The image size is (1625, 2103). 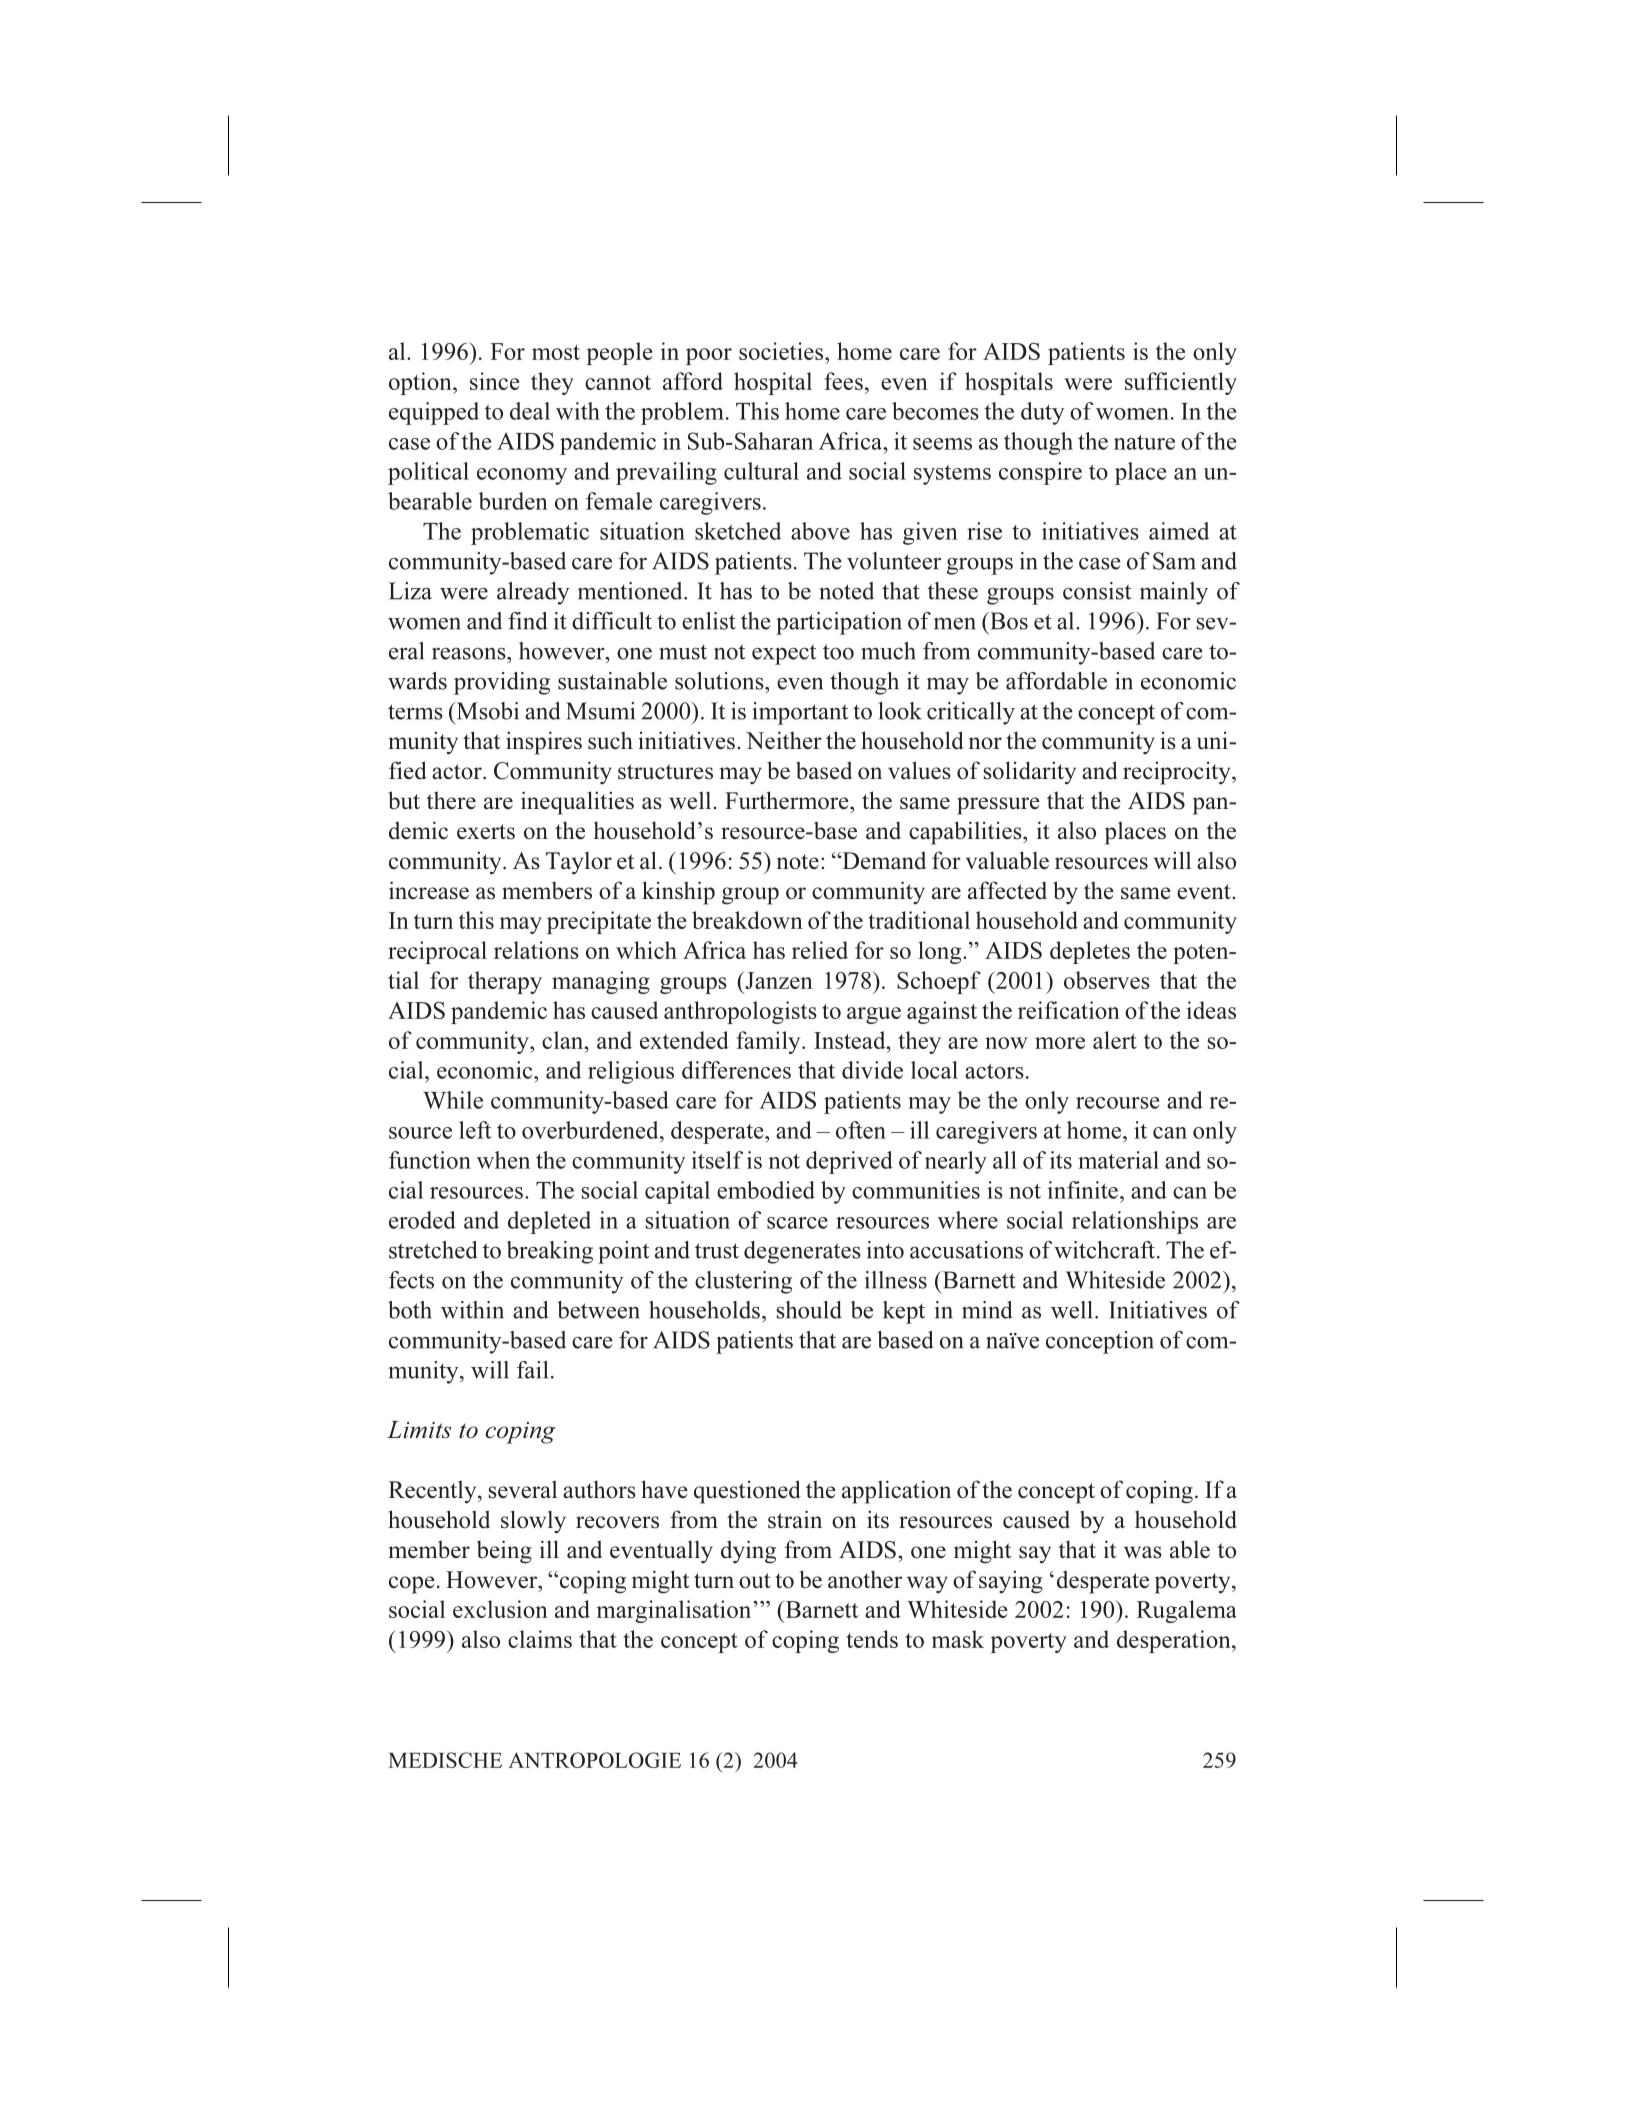 I want to click on since, so click(x=494, y=381).
